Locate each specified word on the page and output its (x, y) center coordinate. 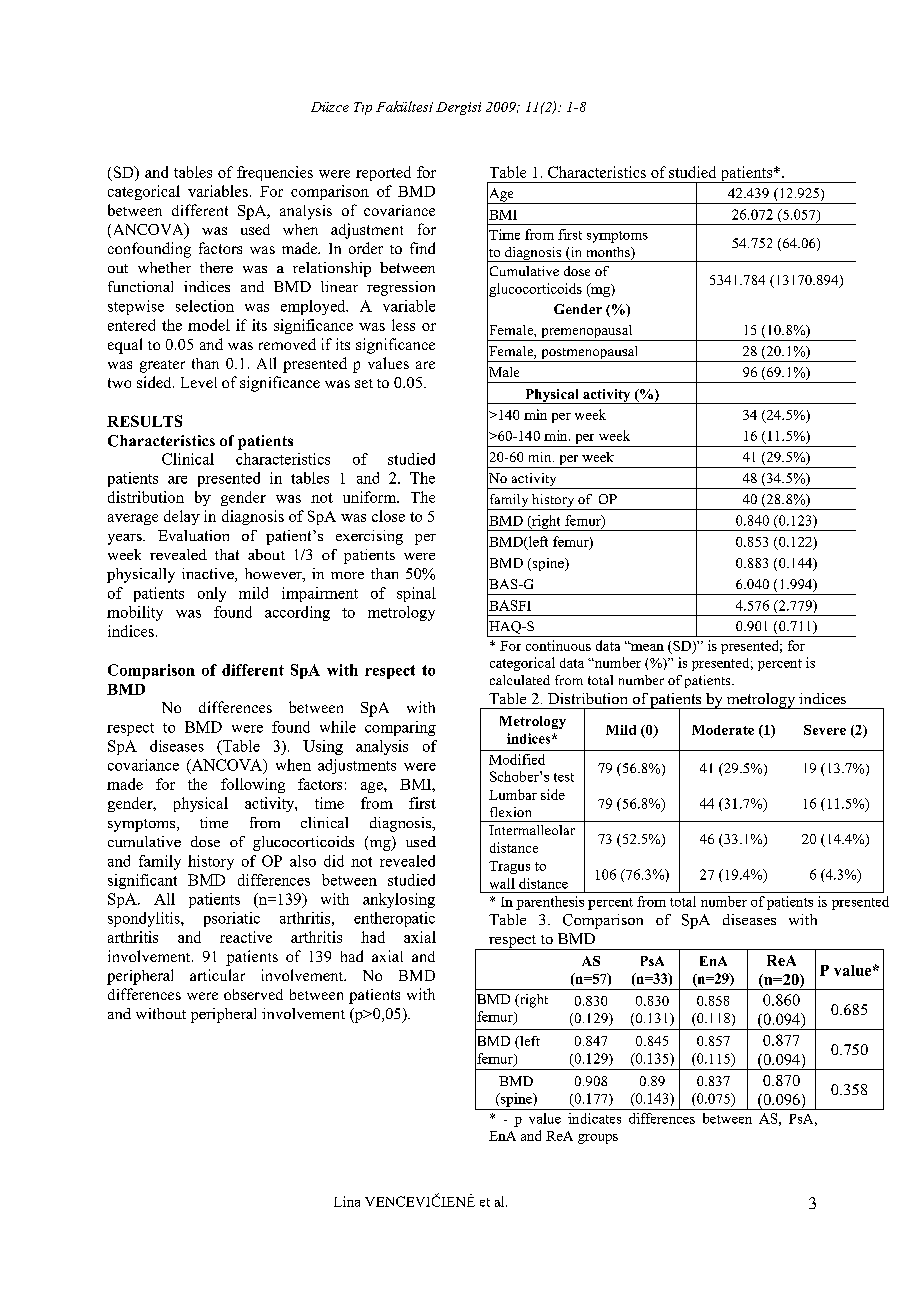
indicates (594, 1118)
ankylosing (399, 900)
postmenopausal (590, 354)
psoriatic (232, 919)
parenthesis (550, 903)
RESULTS (144, 421)
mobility (135, 613)
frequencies (275, 173)
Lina (347, 1201)
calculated (520, 680)
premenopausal (587, 333)
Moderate (723, 730)
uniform (371, 497)
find (422, 248)
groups (598, 1139)
